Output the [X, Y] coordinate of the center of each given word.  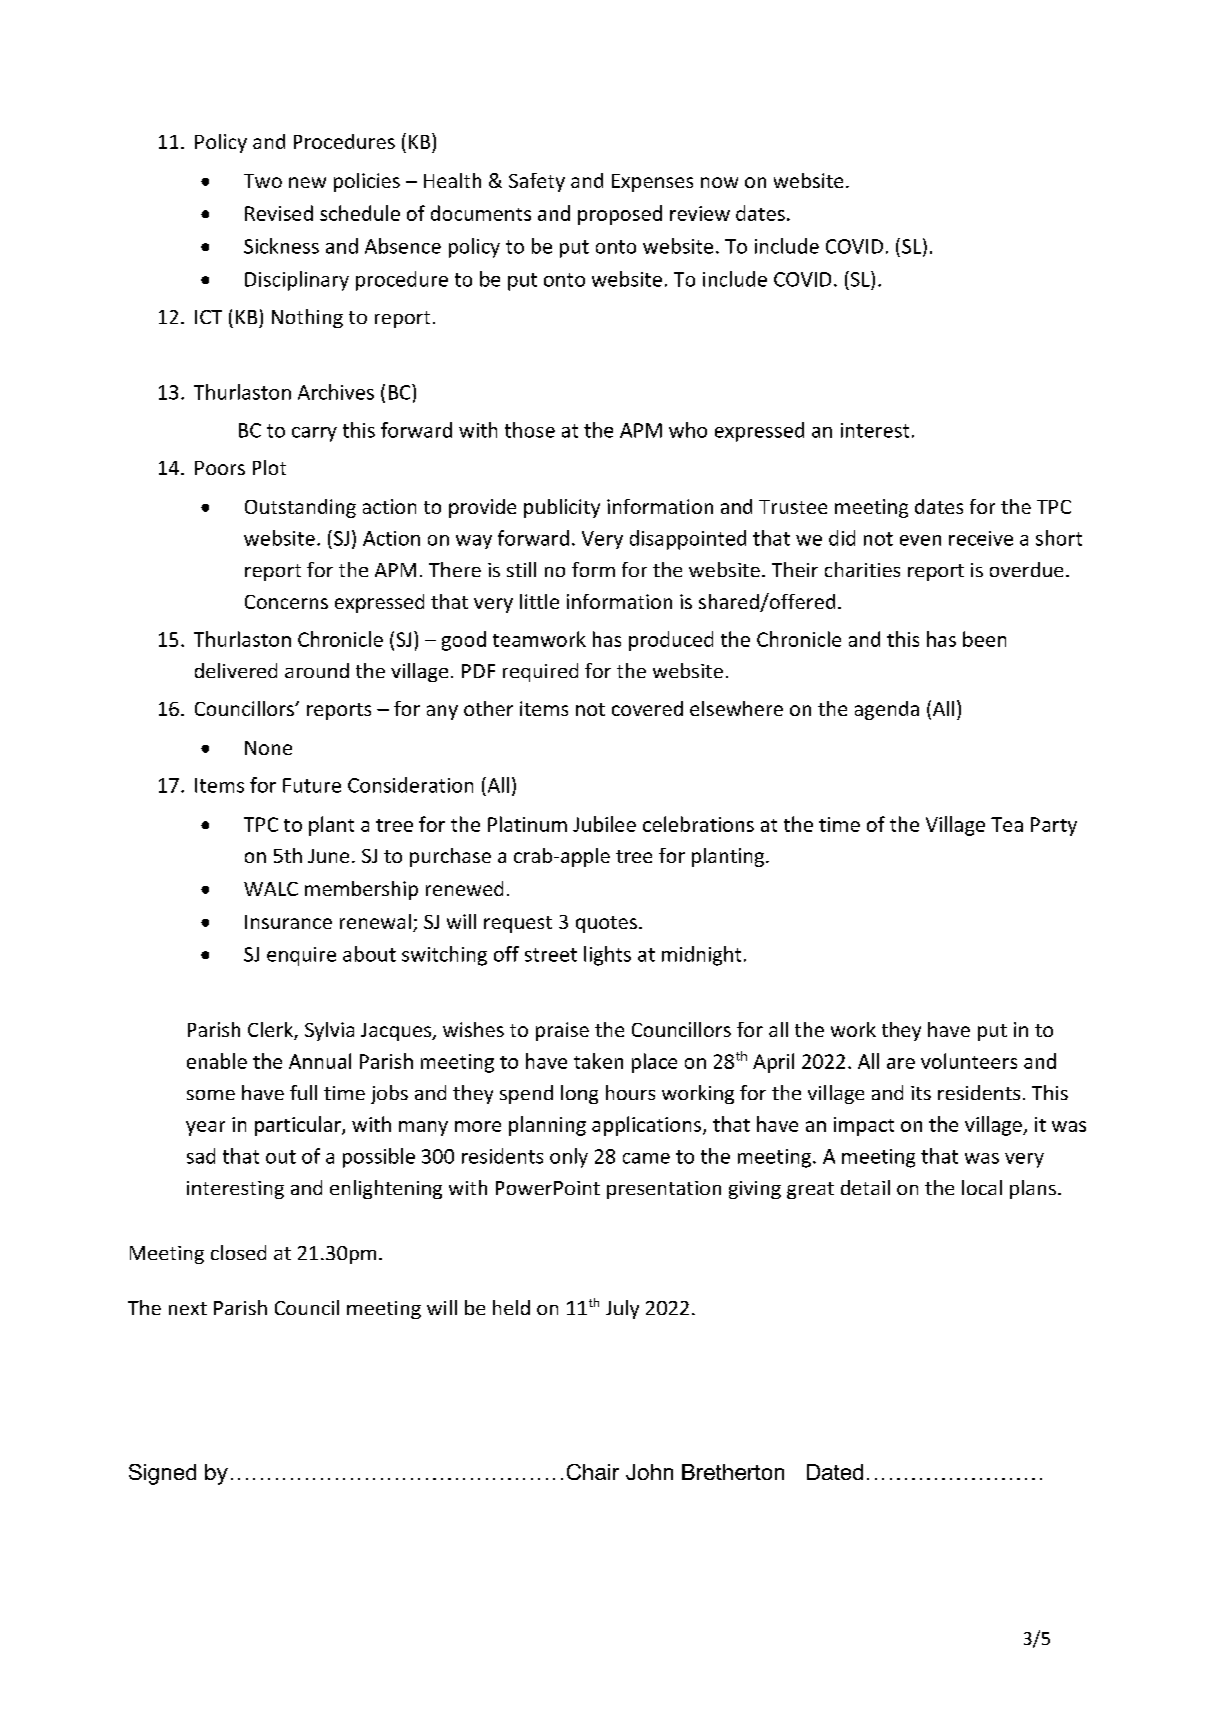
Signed [162, 1474]
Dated [835, 1472]
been [984, 639]
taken [598, 1061]
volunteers [969, 1061]
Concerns [286, 602]
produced [671, 641]
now [719, 182]
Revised [279, 213]
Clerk [271, 1031]
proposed [620, 215]
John [649, 1472]
